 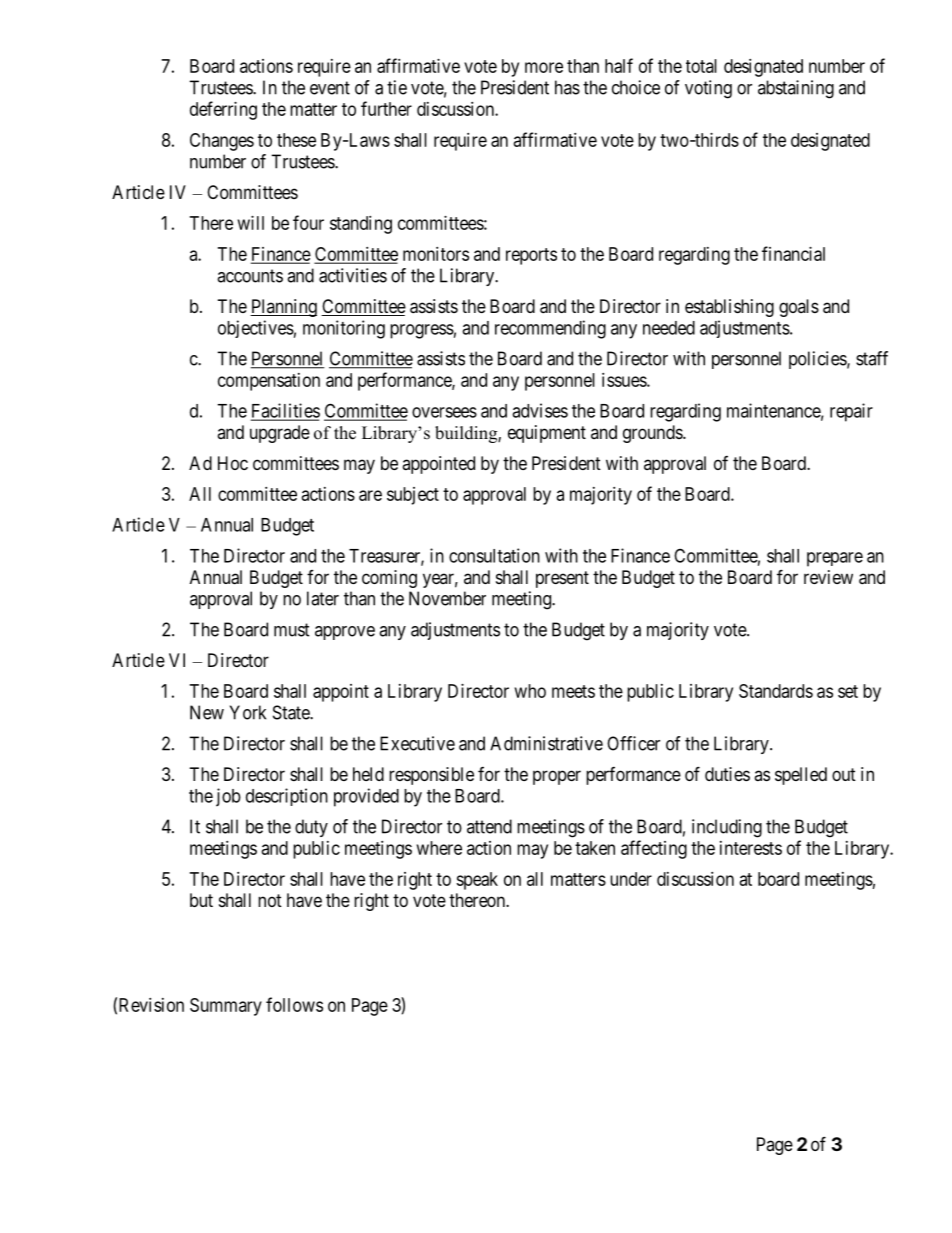 What do you see at coordinates (283, 308) in the screenshot?
I see `Planning` at bounding box center [283, 308].
